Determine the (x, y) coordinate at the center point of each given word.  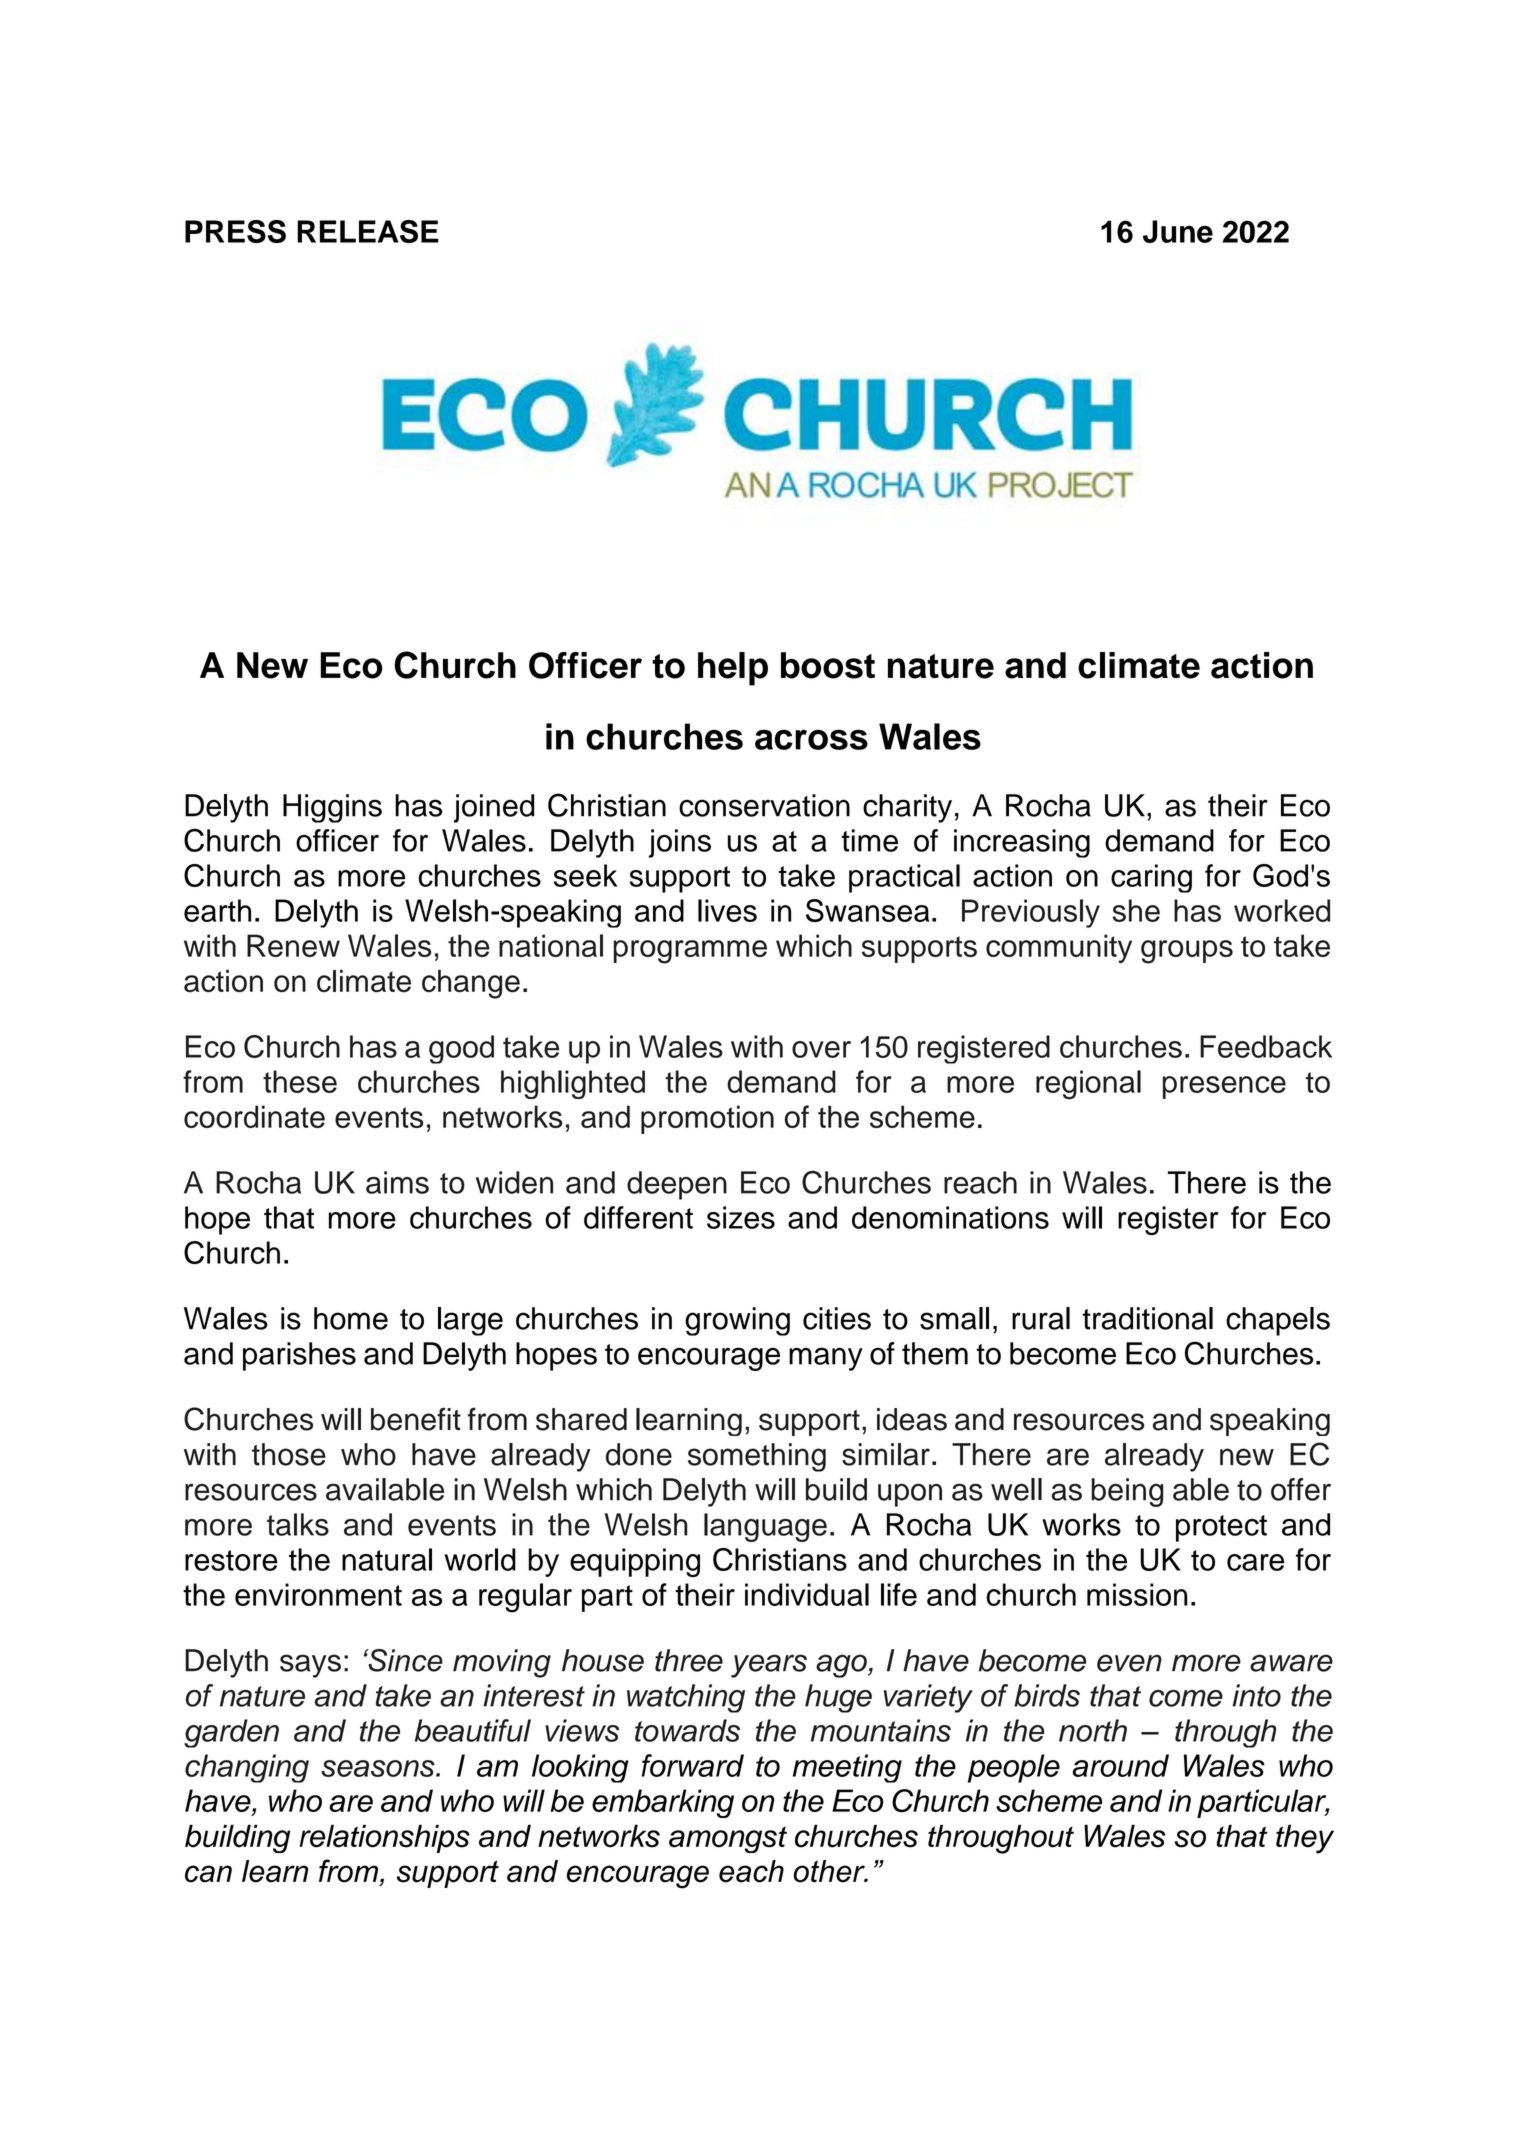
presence (1224, 1087)
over (821, 1049)
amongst (728, 1839)
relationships (384, 1838)
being (1127, 1492)
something (757, 1457)
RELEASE (368, 231)
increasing (1022, 843)
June (1178, 231)
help (733, 669)
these (300, 1081)
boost (828, 665)
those (289, 1454)
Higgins (332, 808)
